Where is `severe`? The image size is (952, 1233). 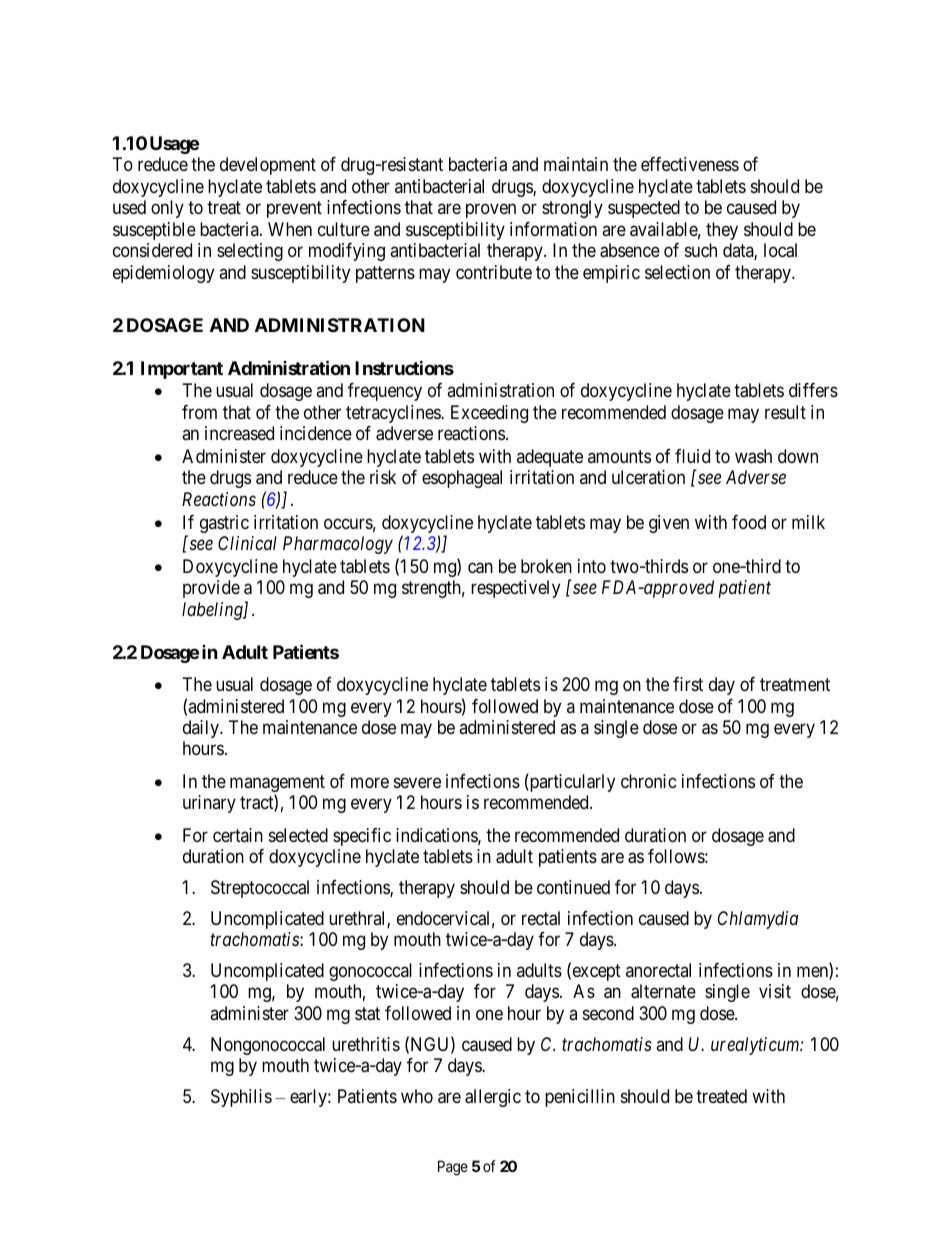 severe is located at coordinates (417, 782).
